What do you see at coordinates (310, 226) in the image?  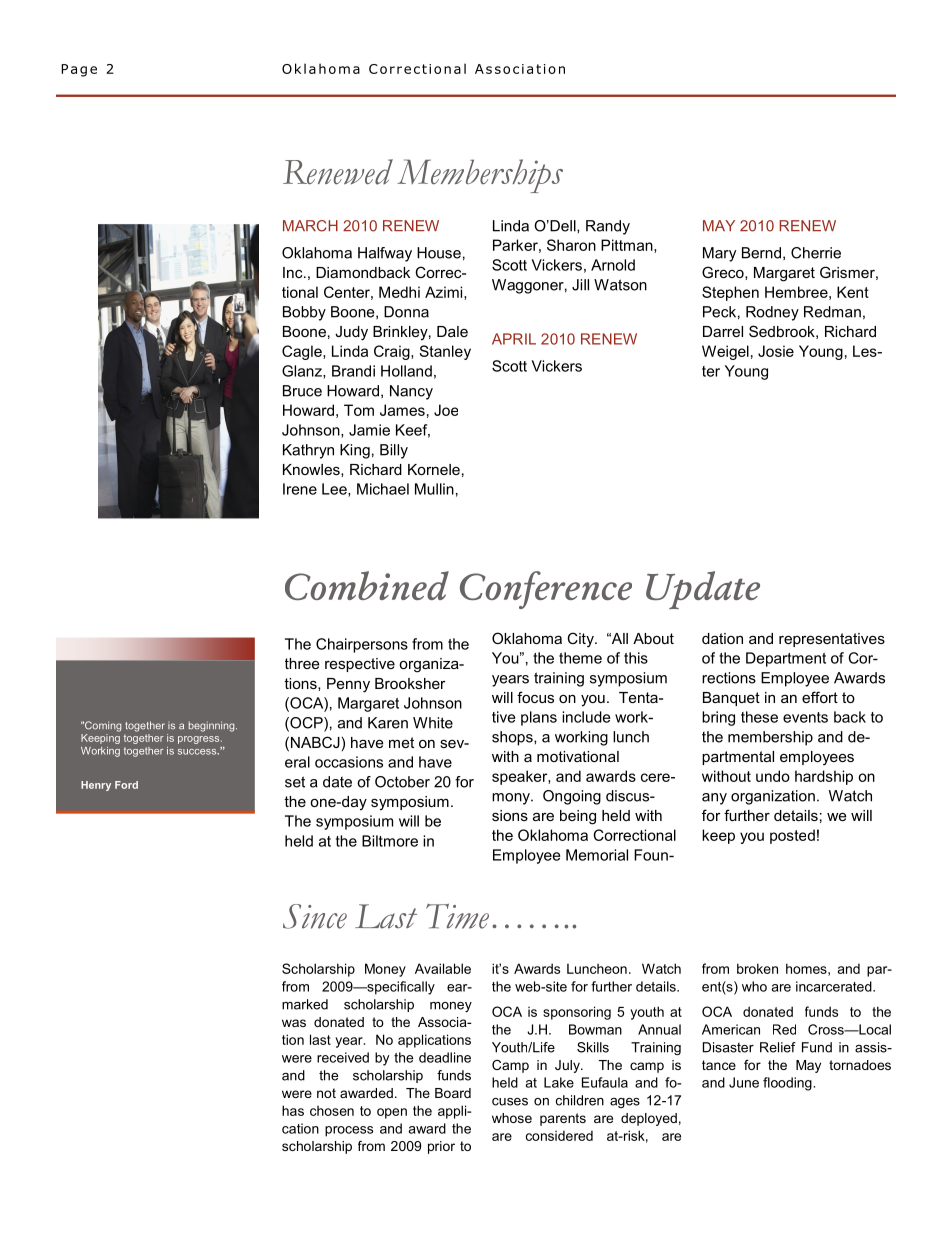 I see `MARCH` at bounding box center [310, 226].
